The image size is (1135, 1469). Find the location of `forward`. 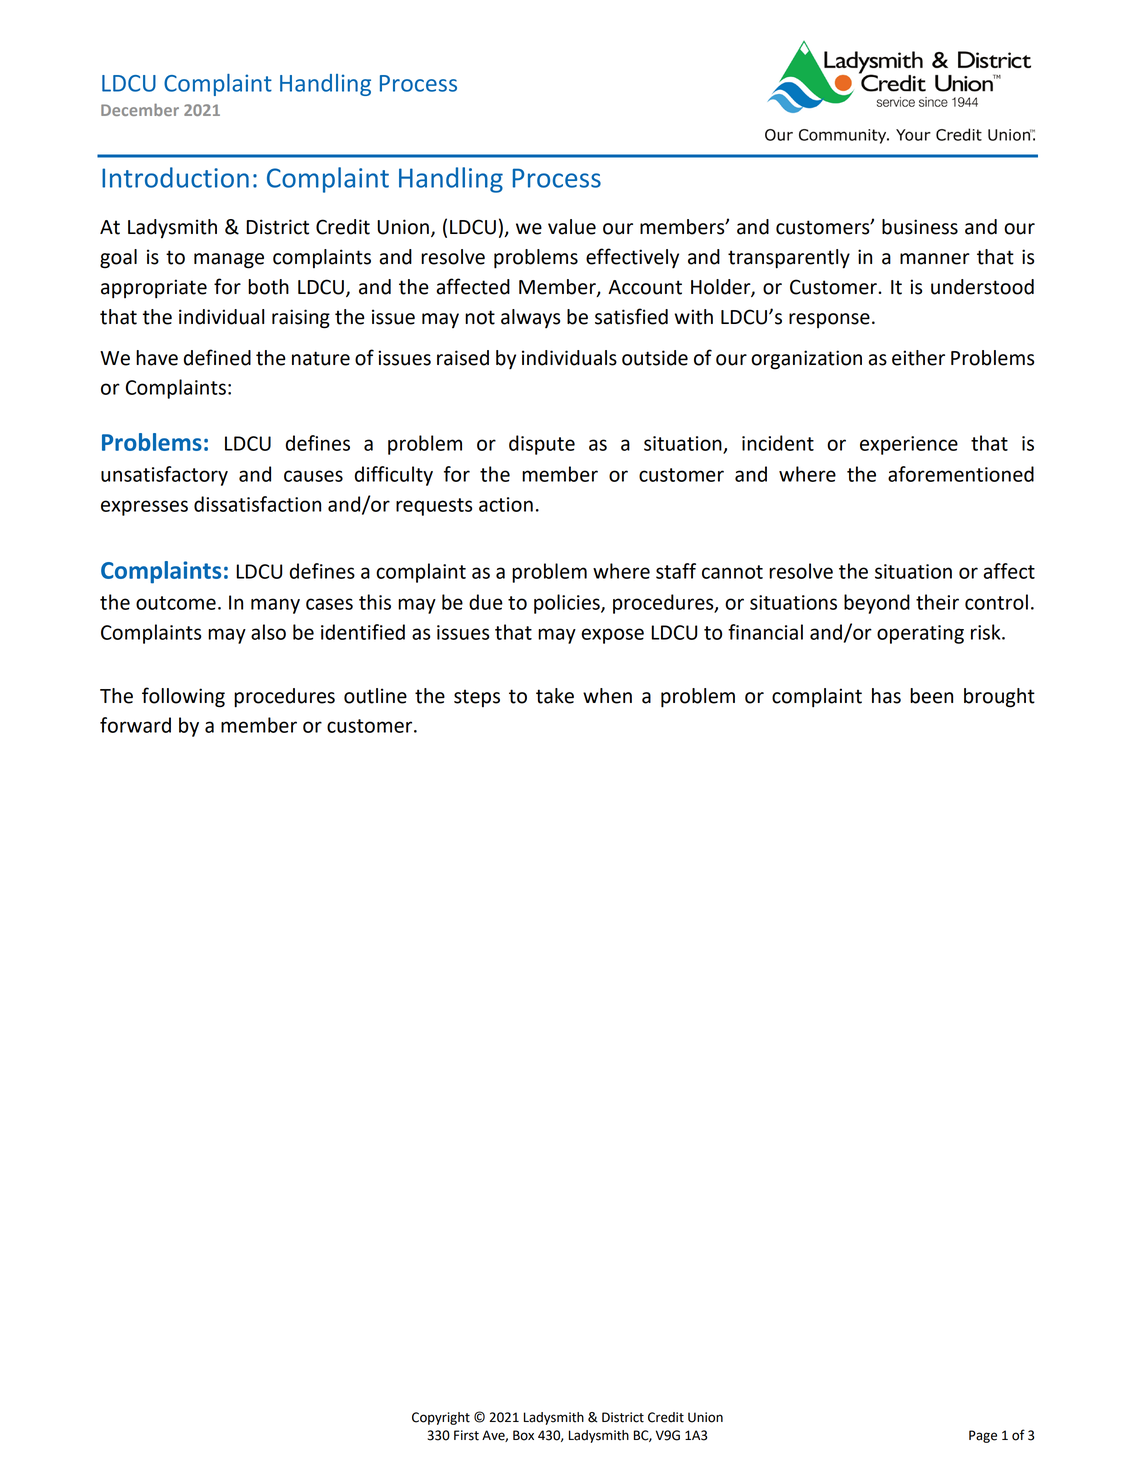

forward is located at coordinates (135, 725).
